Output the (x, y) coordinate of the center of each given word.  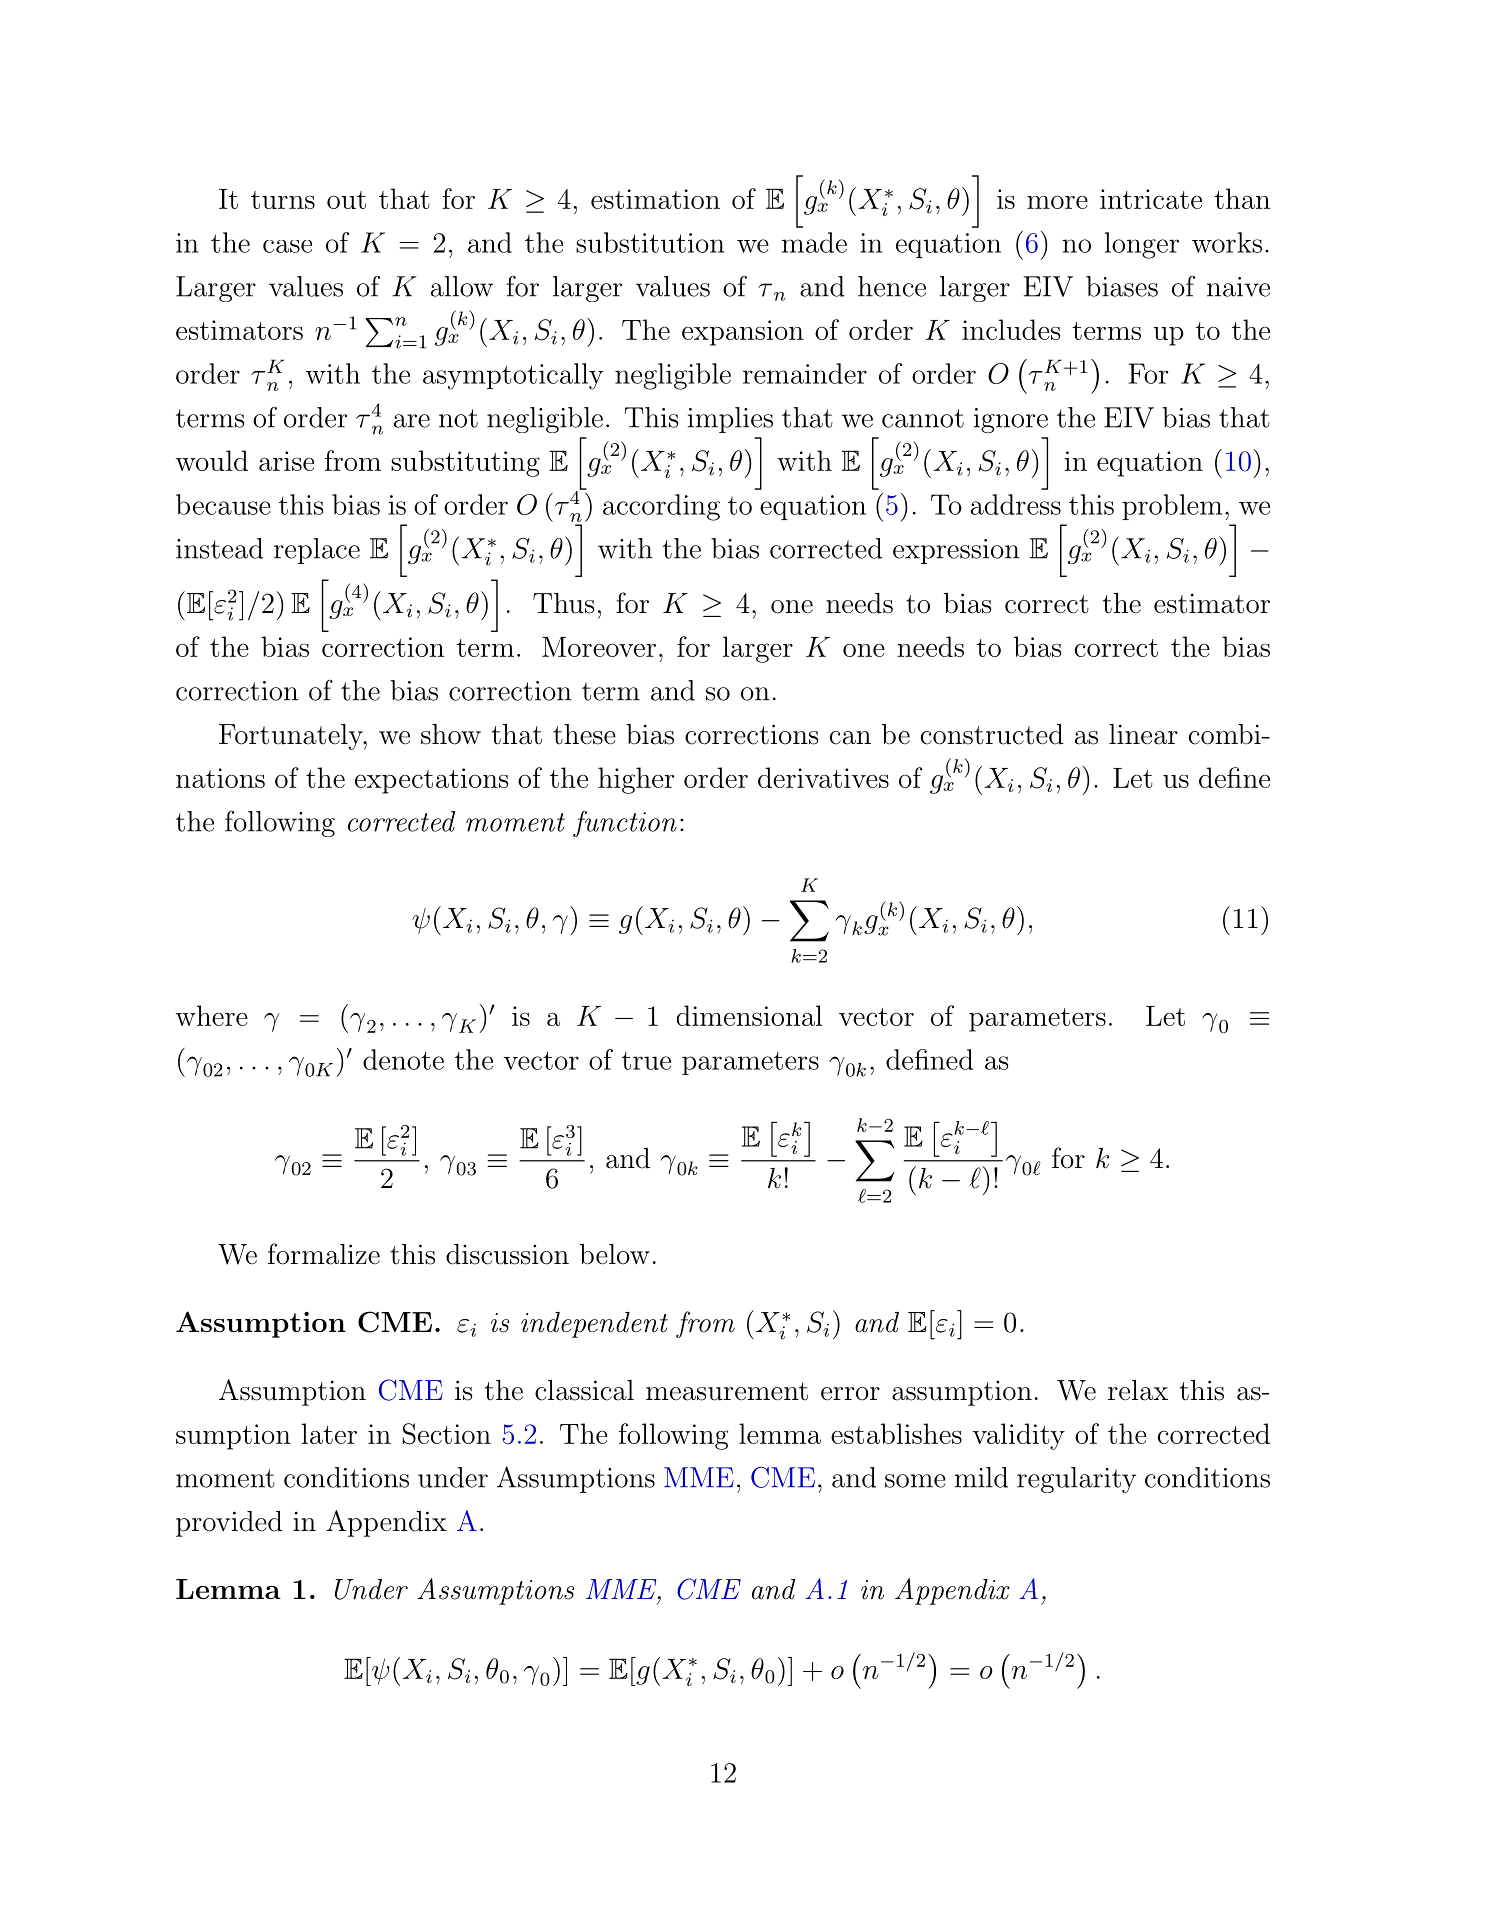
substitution (650, 242)
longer (1142, 245)
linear (1143, 734)
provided (229, 1524)
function (625, 823)
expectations (431, 781)
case (287, 246)
